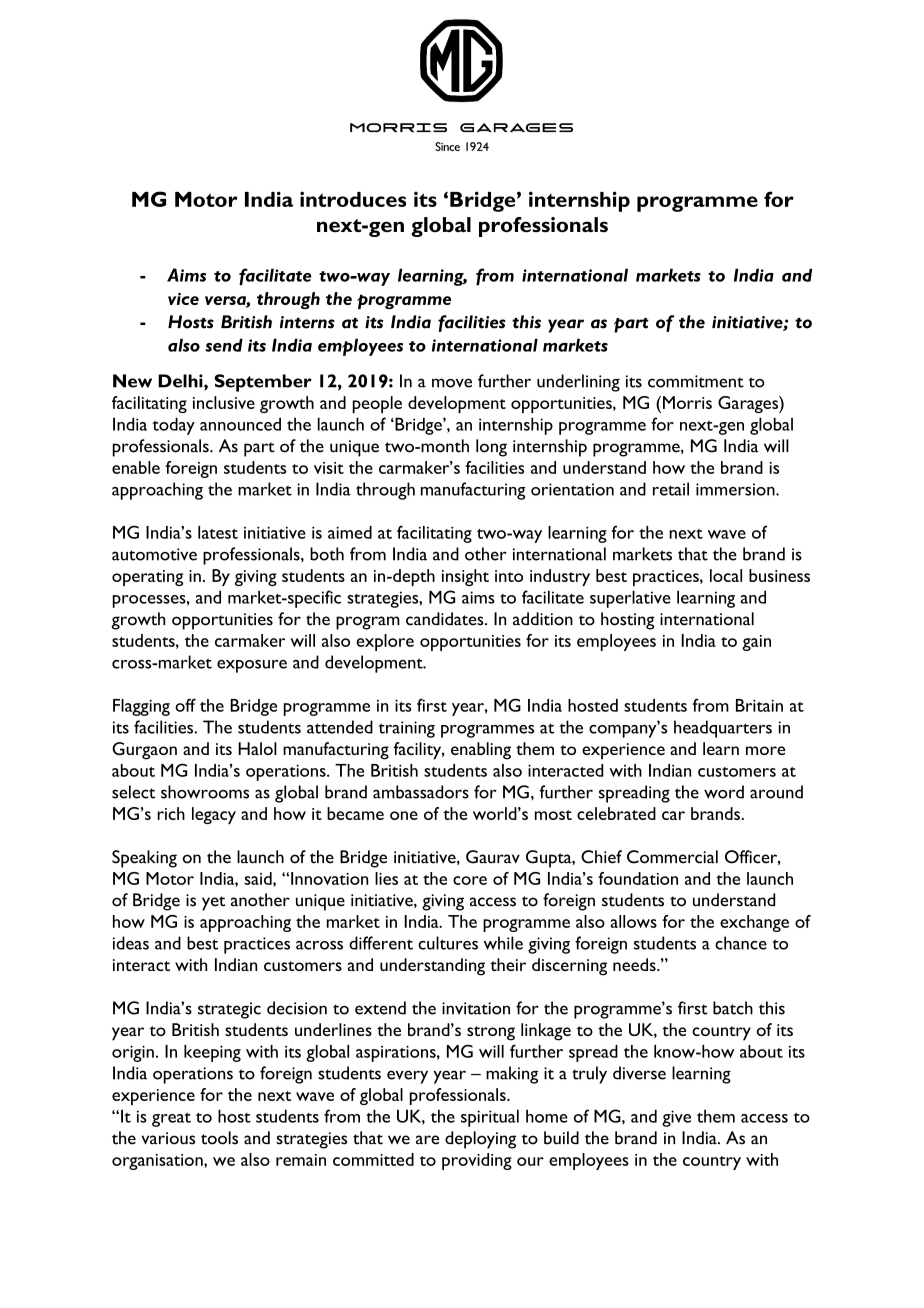 The width and height of the document is (924, 1308). Describe the element at coordinates (219, 1138) in the document. I see `tools` at that location.
